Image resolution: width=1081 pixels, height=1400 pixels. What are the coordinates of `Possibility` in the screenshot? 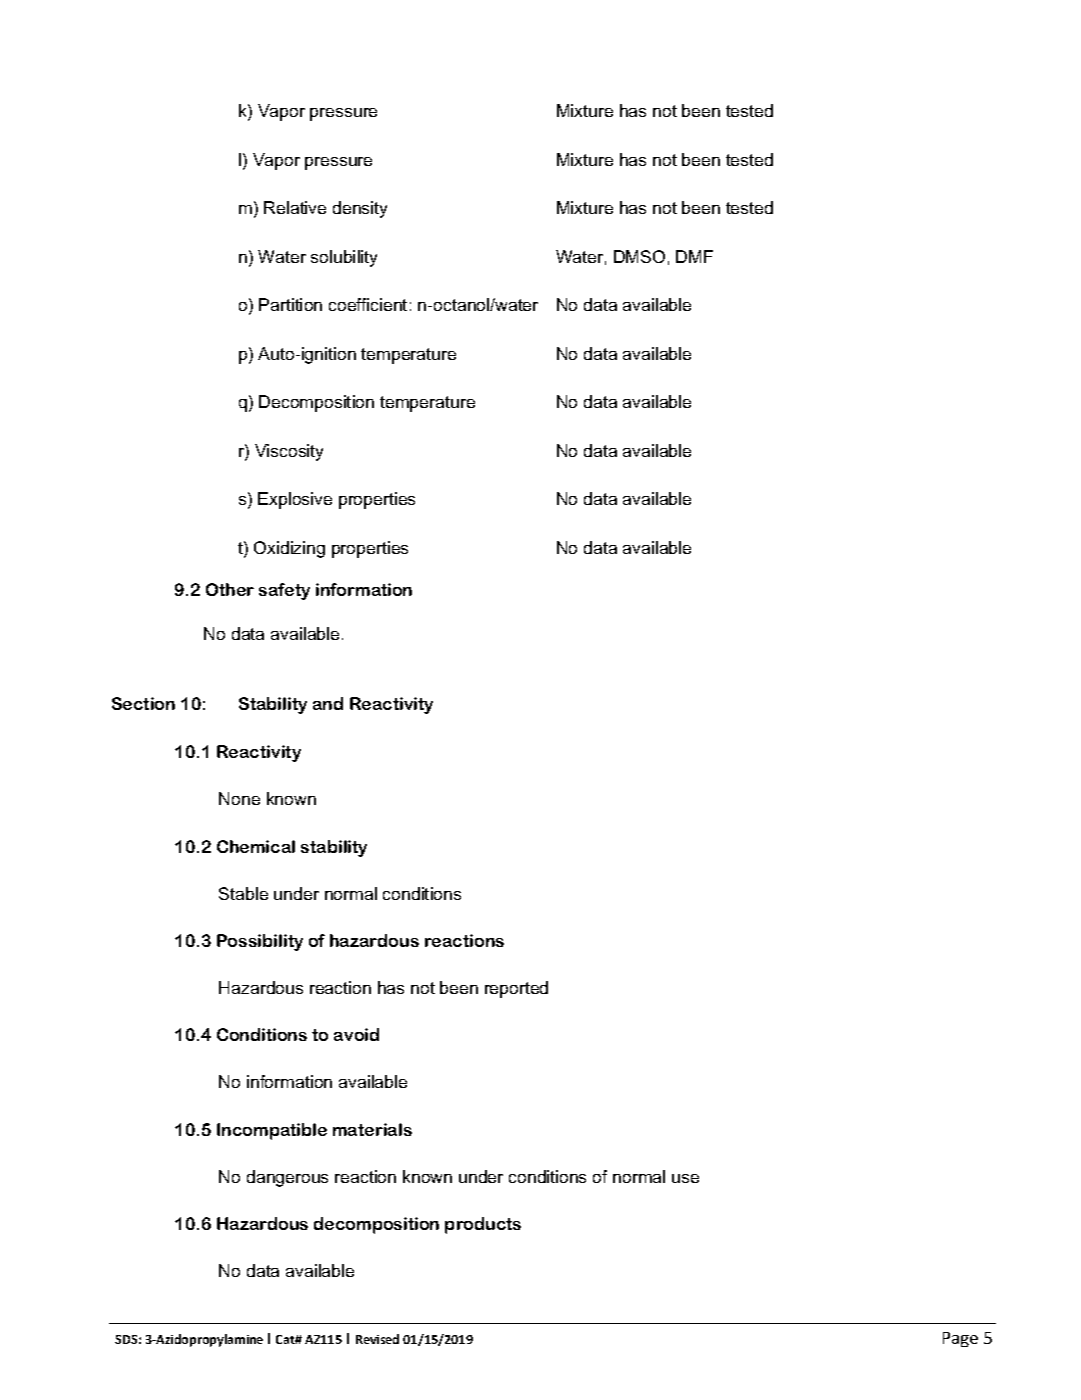 It's located at (260, 942).
